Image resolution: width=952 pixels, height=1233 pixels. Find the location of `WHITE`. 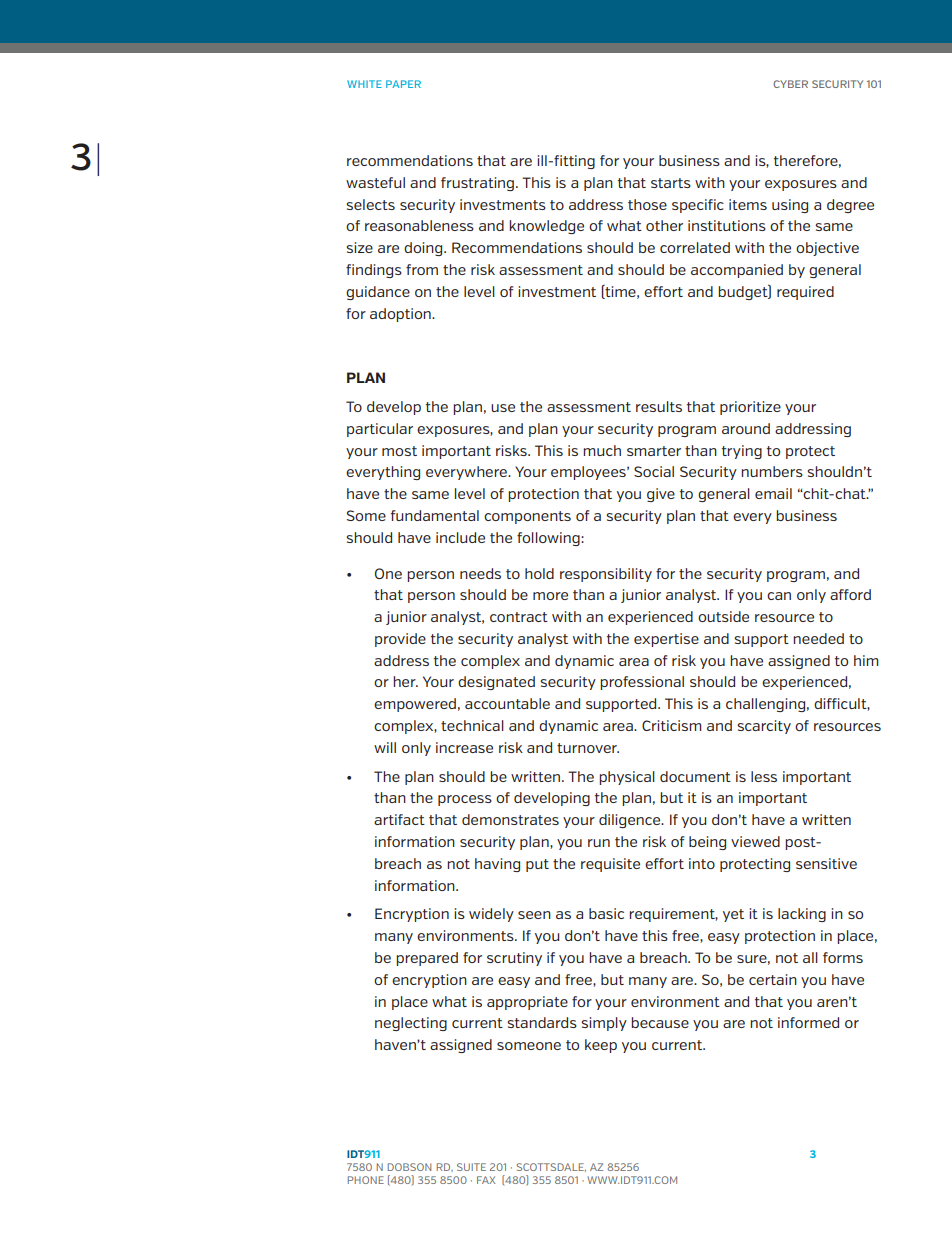

WHITE is located at coordinates (364, 84).
